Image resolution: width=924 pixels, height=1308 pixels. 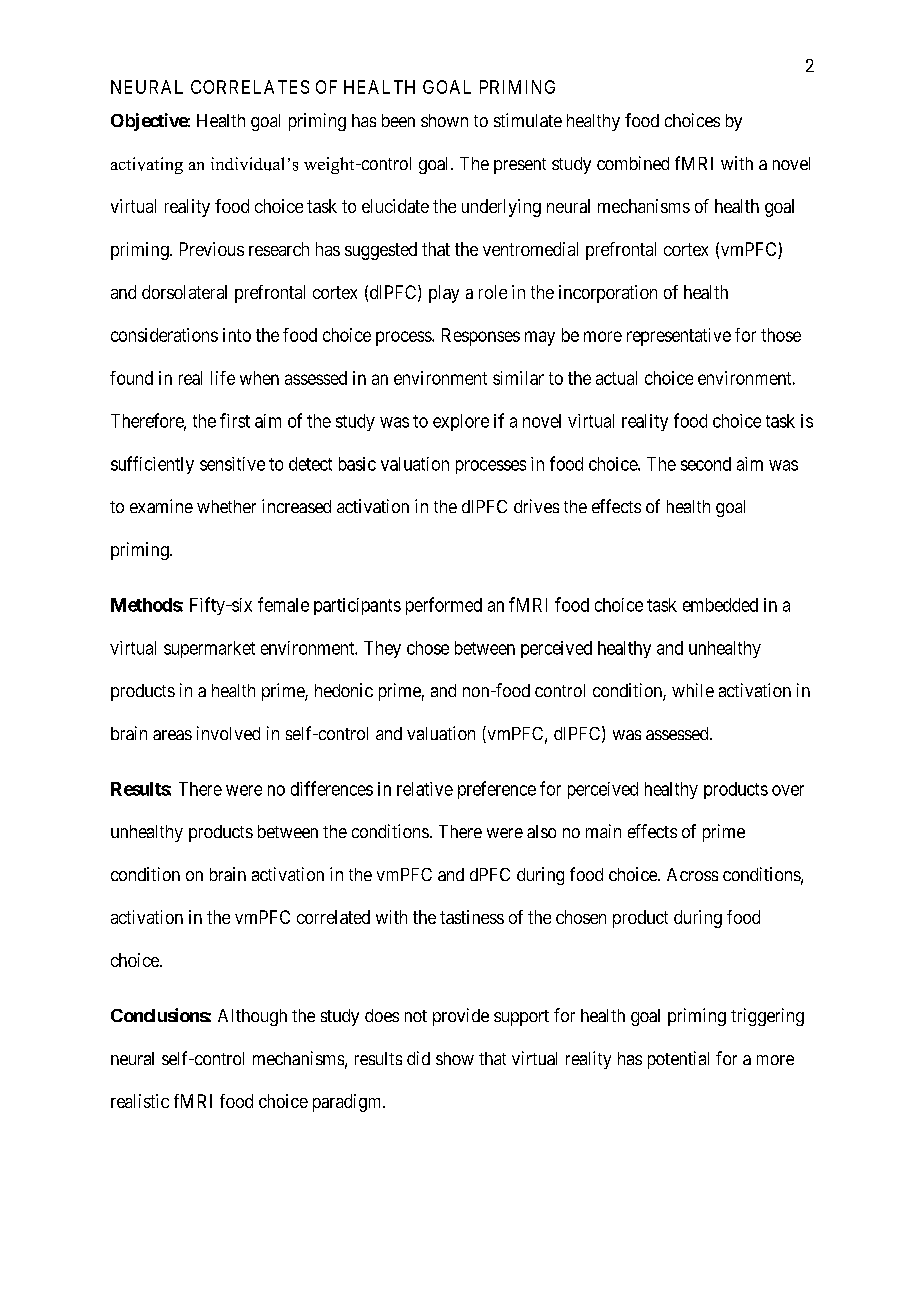 What do you see at coordinates (398, 120) in the screenshot?
I see `been` at bounding box center [398, 120].
